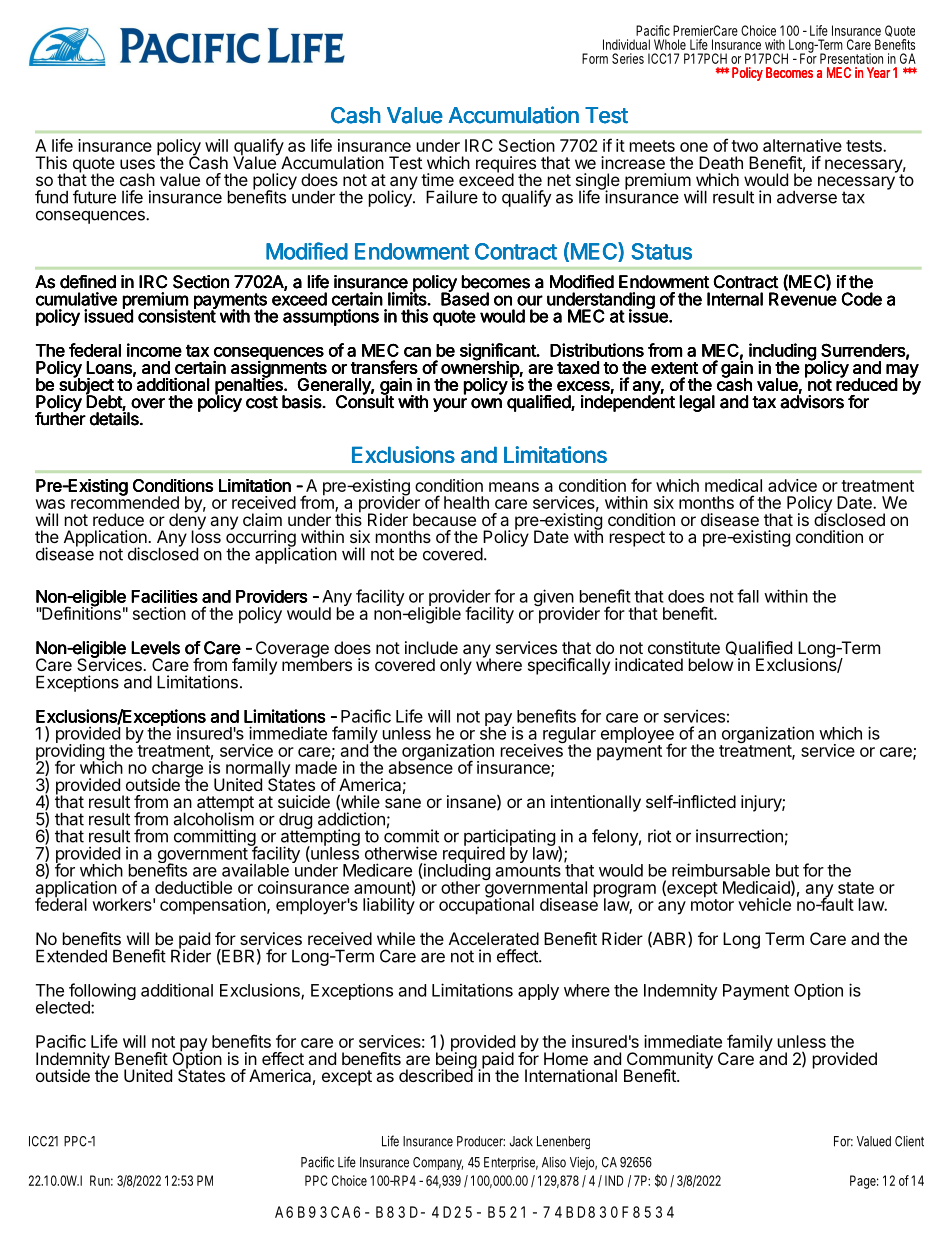 The image size is (952, 1233). What do you see at coordinates (721, 870) in the document?
I see `reimbursable` at bounding box center [721, 870].
